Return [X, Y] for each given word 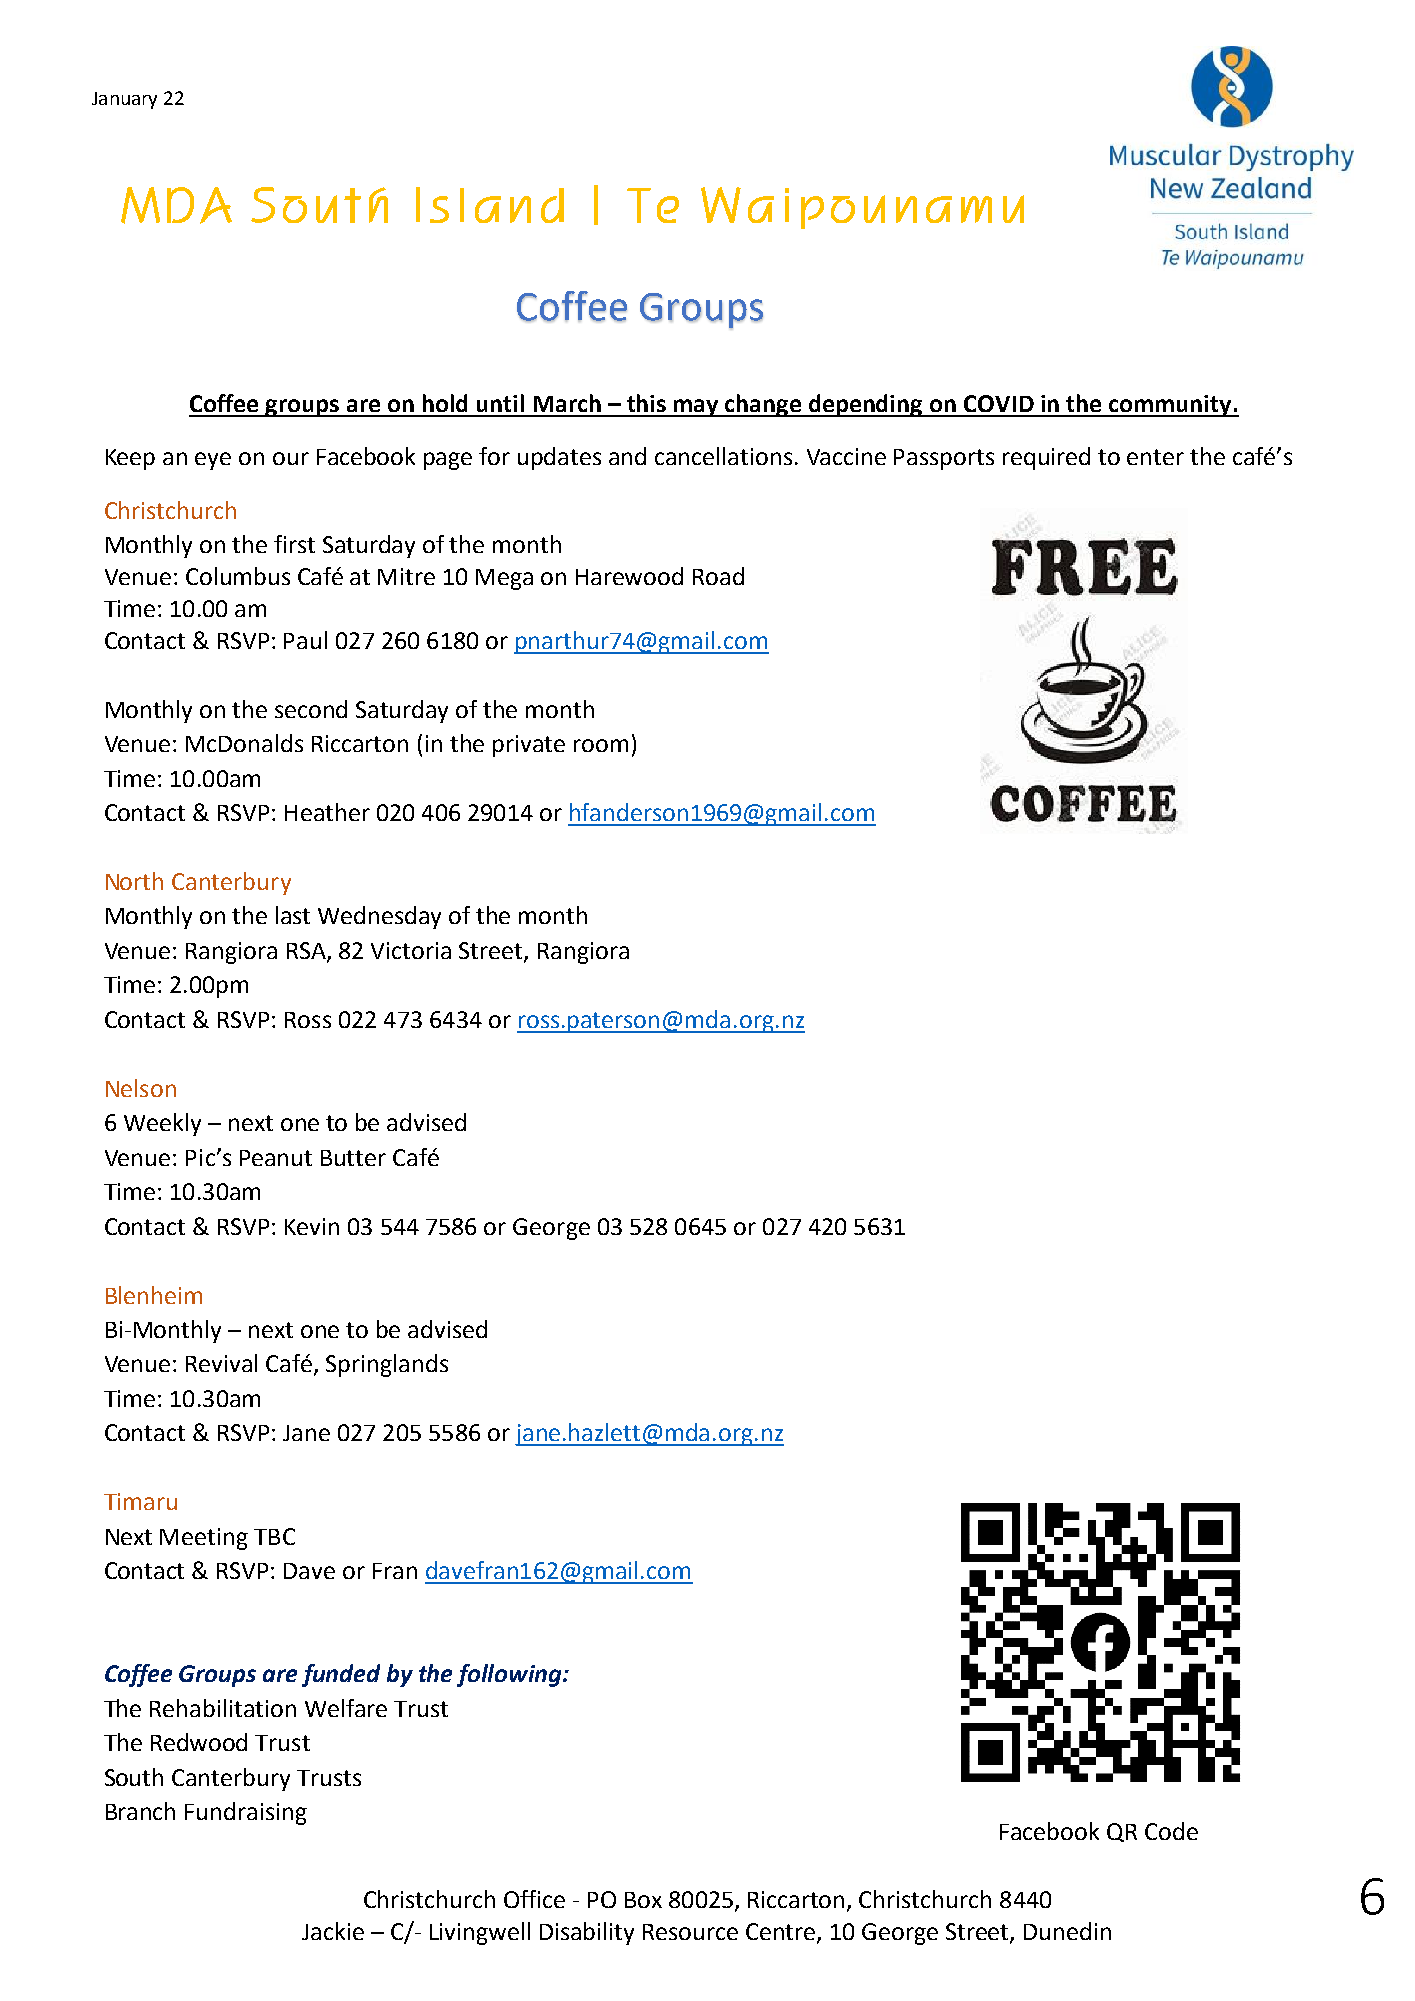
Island [490, 205]
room [601, 745]
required [1046, 458]
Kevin [312, 1226]
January [124, 100]
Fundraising [246, 1813]
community [1170, 406]
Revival [221, 1363]
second [311, 709]
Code [1171, 1831]
